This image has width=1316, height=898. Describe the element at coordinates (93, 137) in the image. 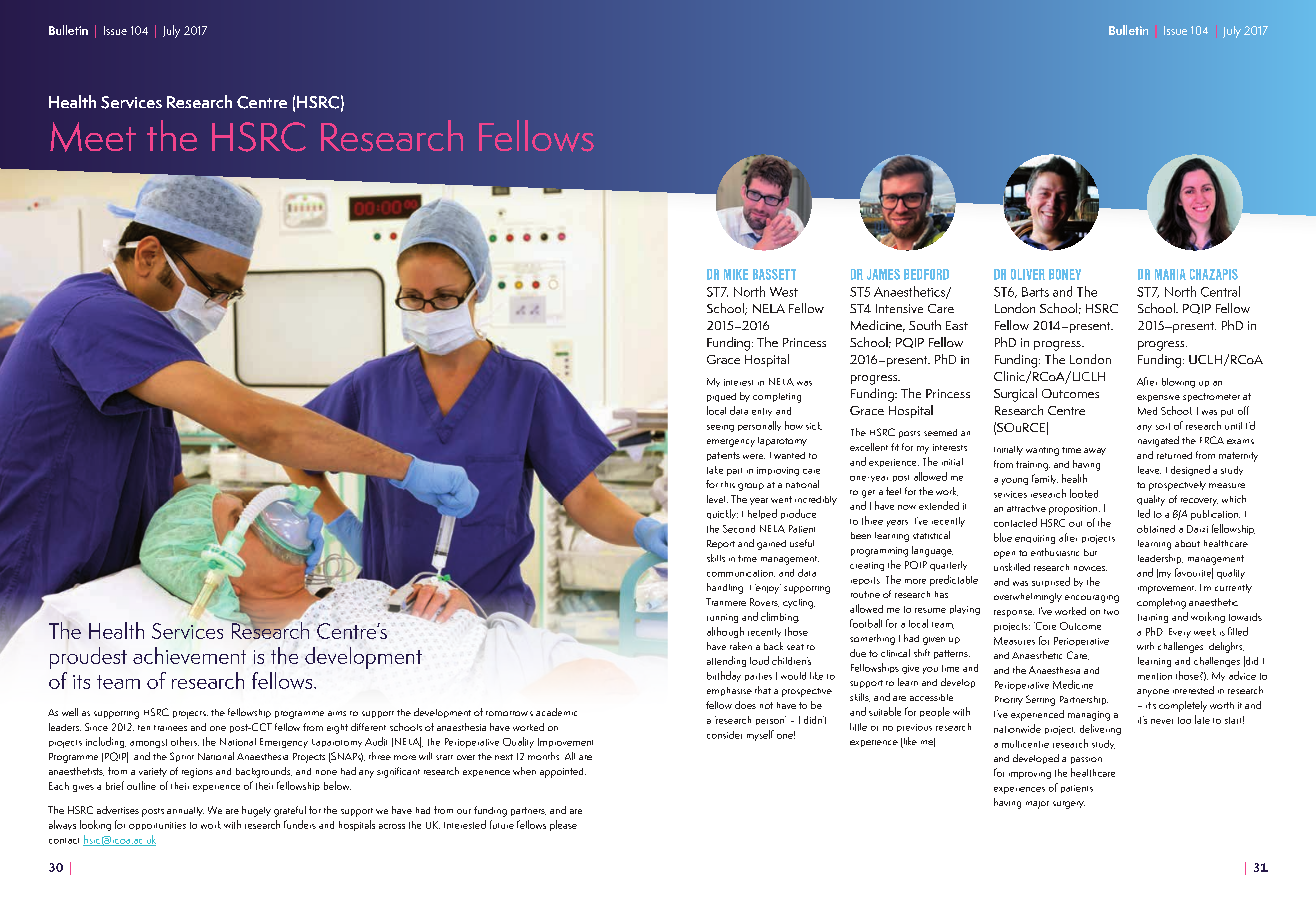

I see `Meet` at that location.
